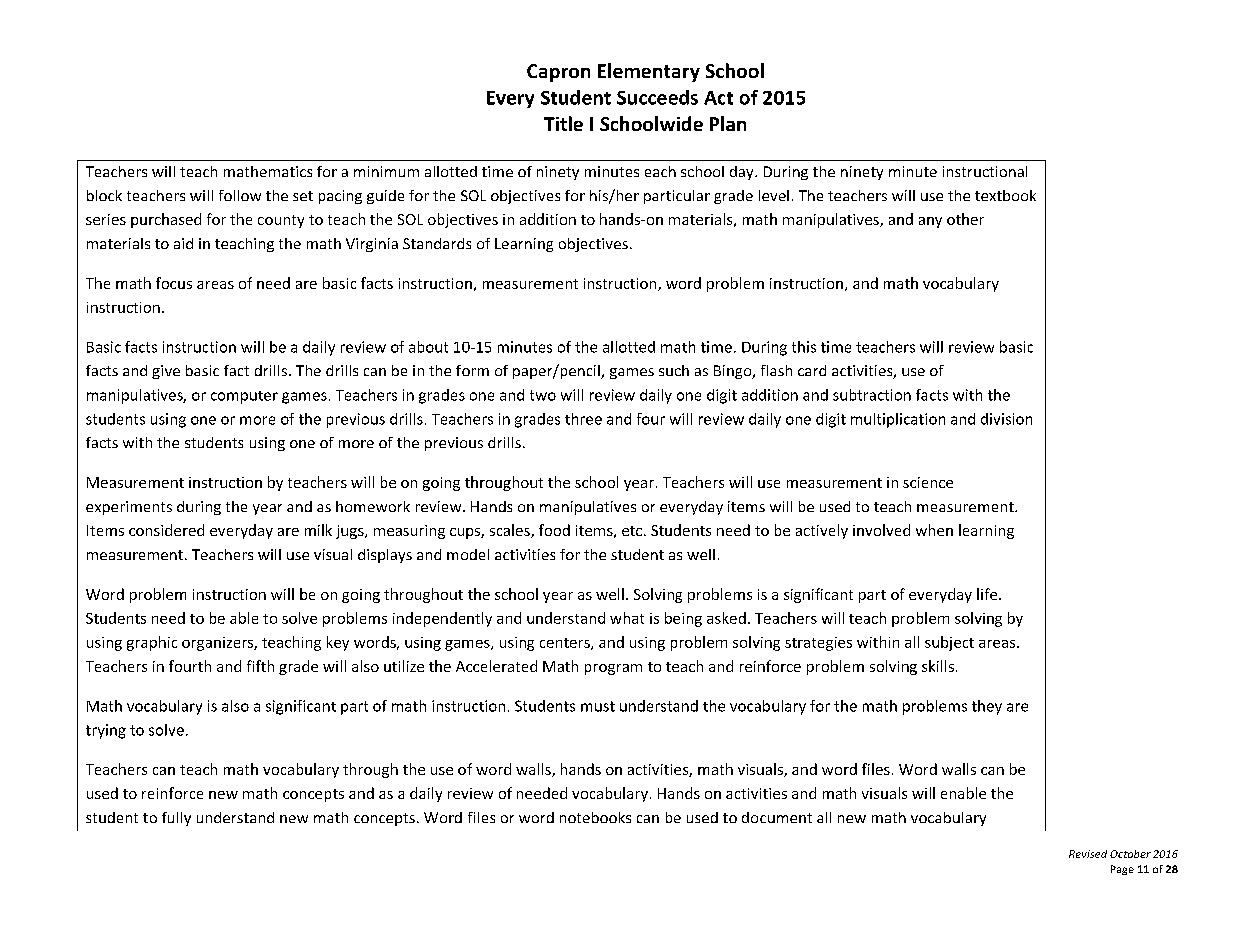 Image resolution: width=1233 pixels, height=952 pixels. What do you see at coordinates (1088, 854) in the document?
I see `Revised` at bounding box center [1088, 854].
